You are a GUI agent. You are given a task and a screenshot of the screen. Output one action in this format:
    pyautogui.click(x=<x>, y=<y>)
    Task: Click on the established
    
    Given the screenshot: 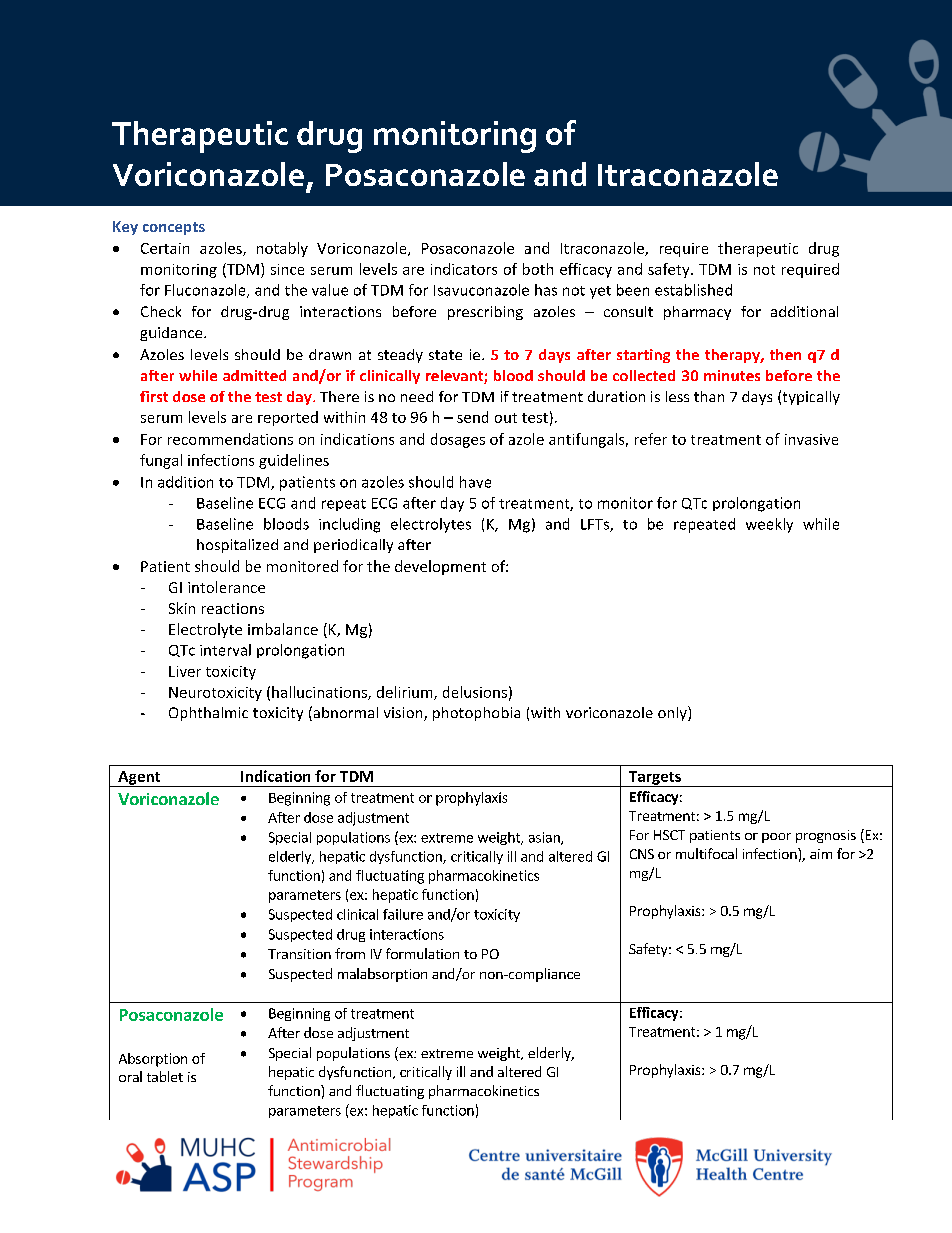 What is the action you would take?
    pyautogui.click(x=693, y=290)
